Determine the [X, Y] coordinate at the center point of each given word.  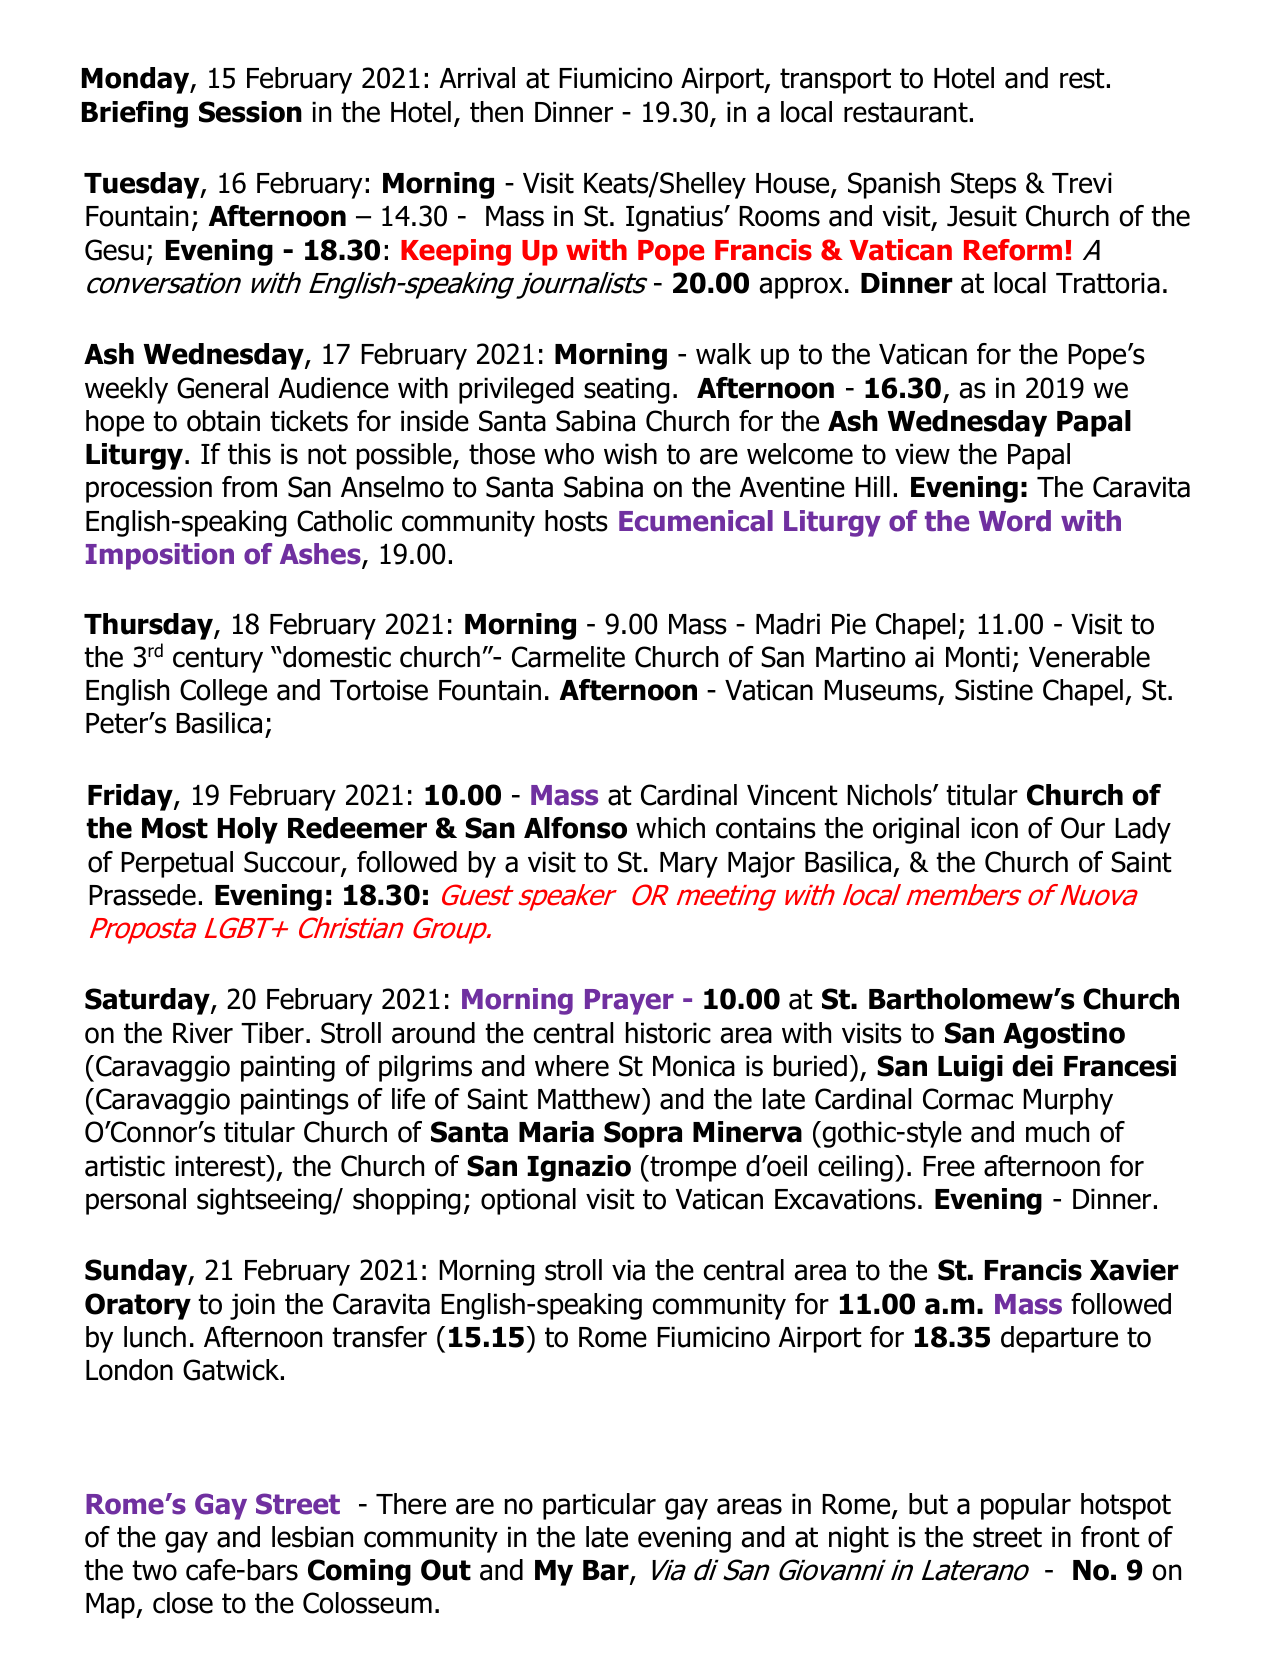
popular [1026, 1506]
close [183, 1603]
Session [250, 112]
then [496, 112]
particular [599, 1506]
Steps [983, 185]
